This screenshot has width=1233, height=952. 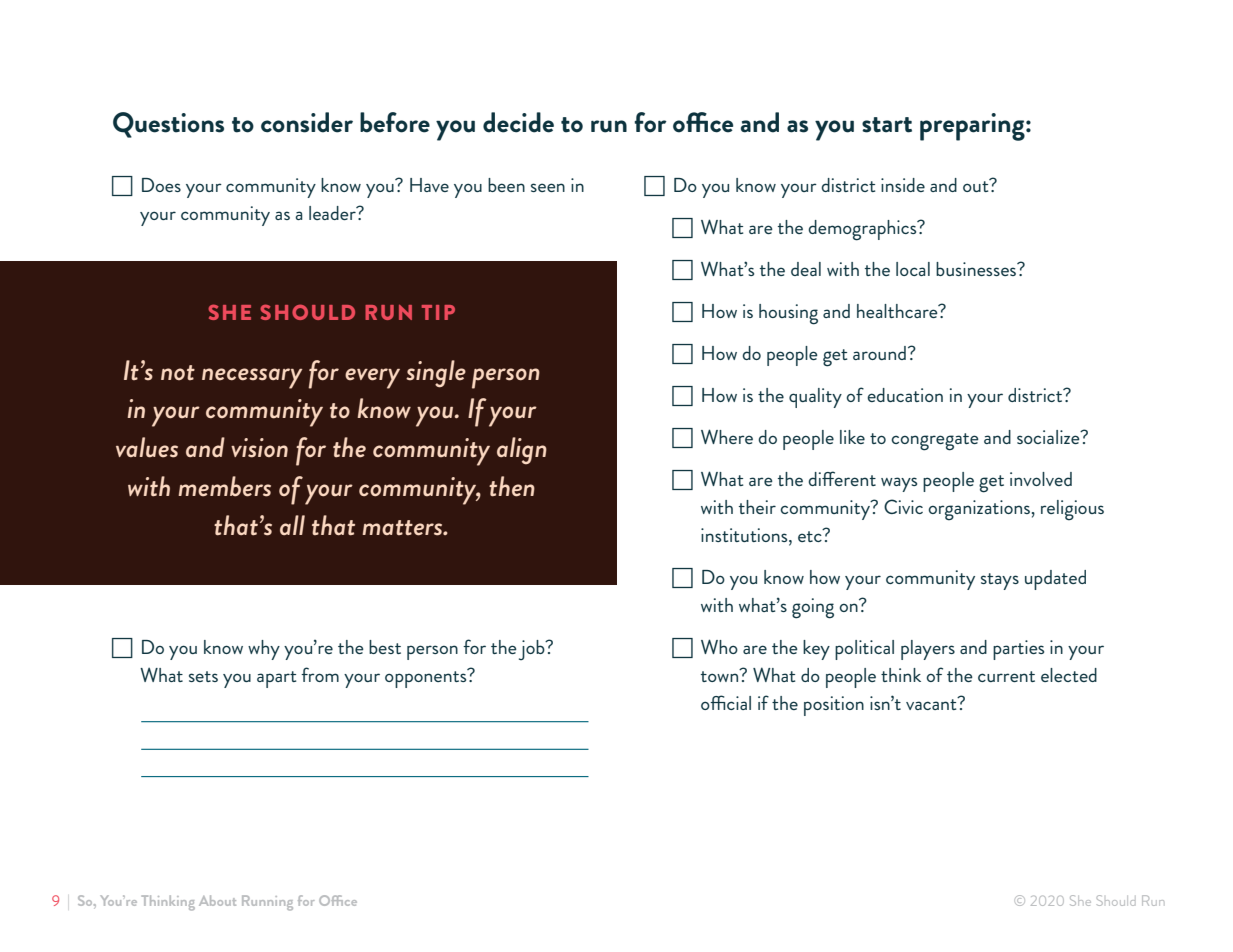 I want to click on necessary, so click(x=252, y=378).
